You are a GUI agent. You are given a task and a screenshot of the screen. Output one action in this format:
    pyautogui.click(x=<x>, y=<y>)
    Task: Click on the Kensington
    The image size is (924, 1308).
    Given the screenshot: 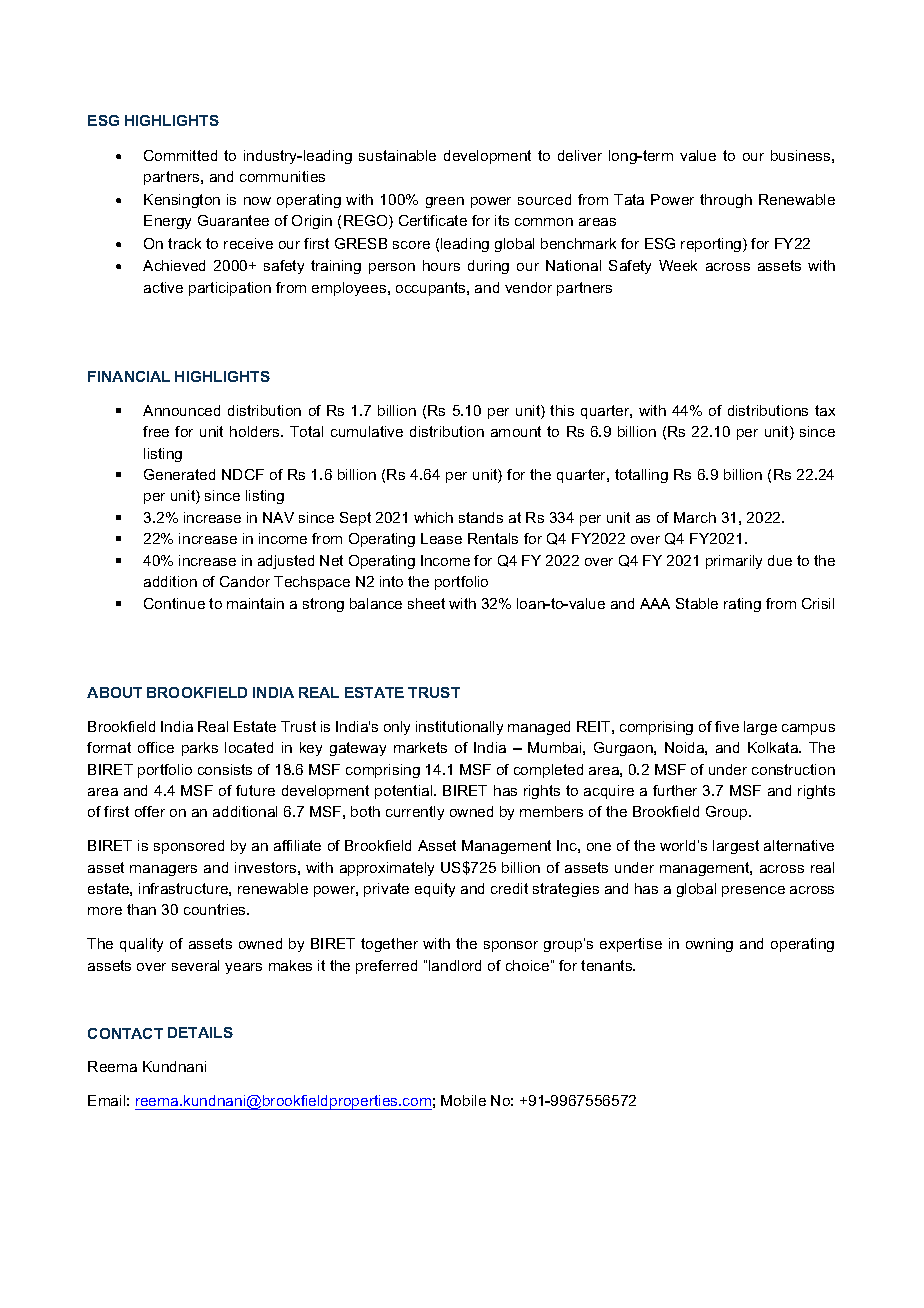 What is the action you would take?
    pyautogui.click(x=182, y=201)
